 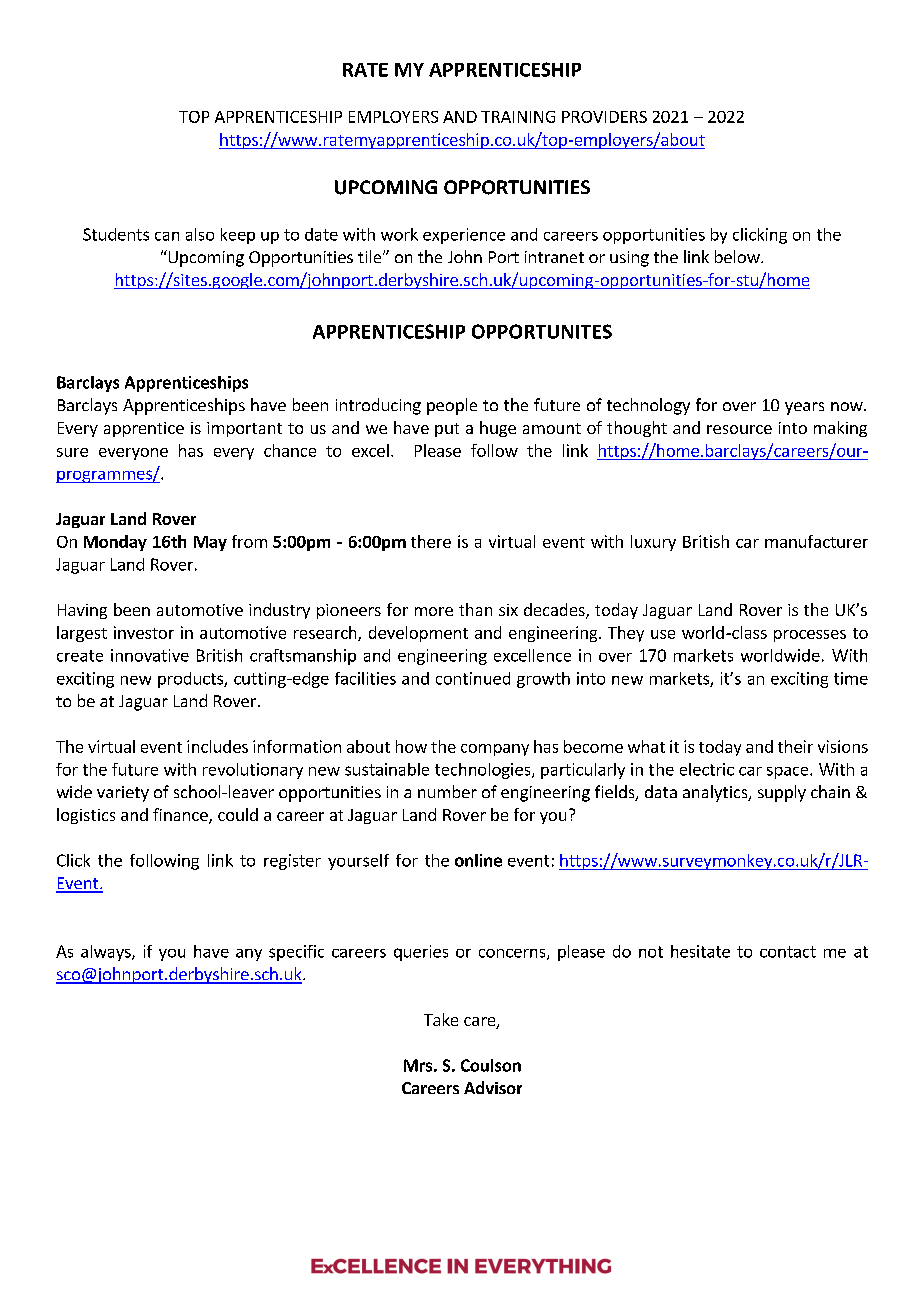 What do you see at coordinates (495, 750) in the page?
I see `company` at bounding box center [495, 750].
